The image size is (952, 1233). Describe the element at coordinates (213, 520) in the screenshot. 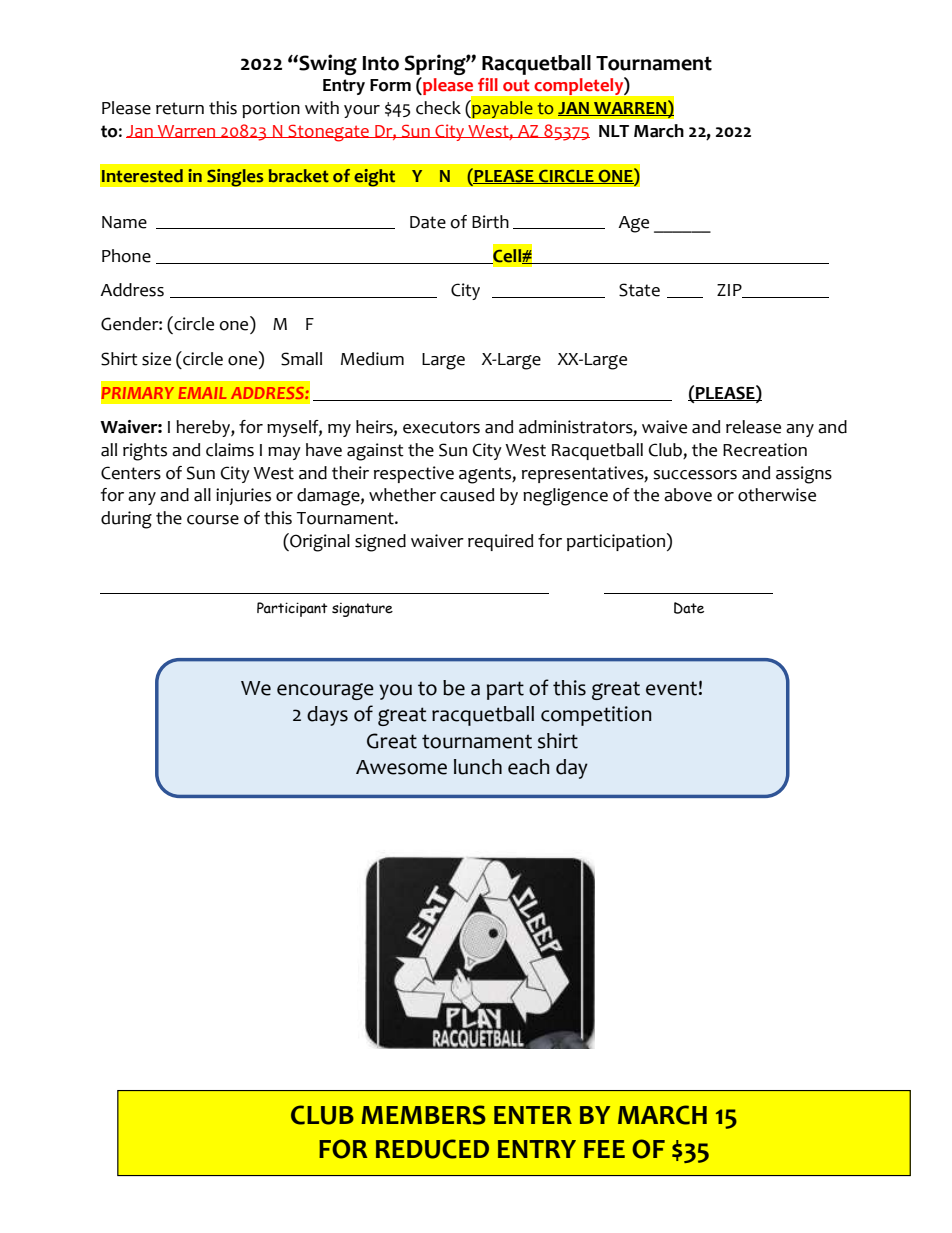

I see `course` at that location.
